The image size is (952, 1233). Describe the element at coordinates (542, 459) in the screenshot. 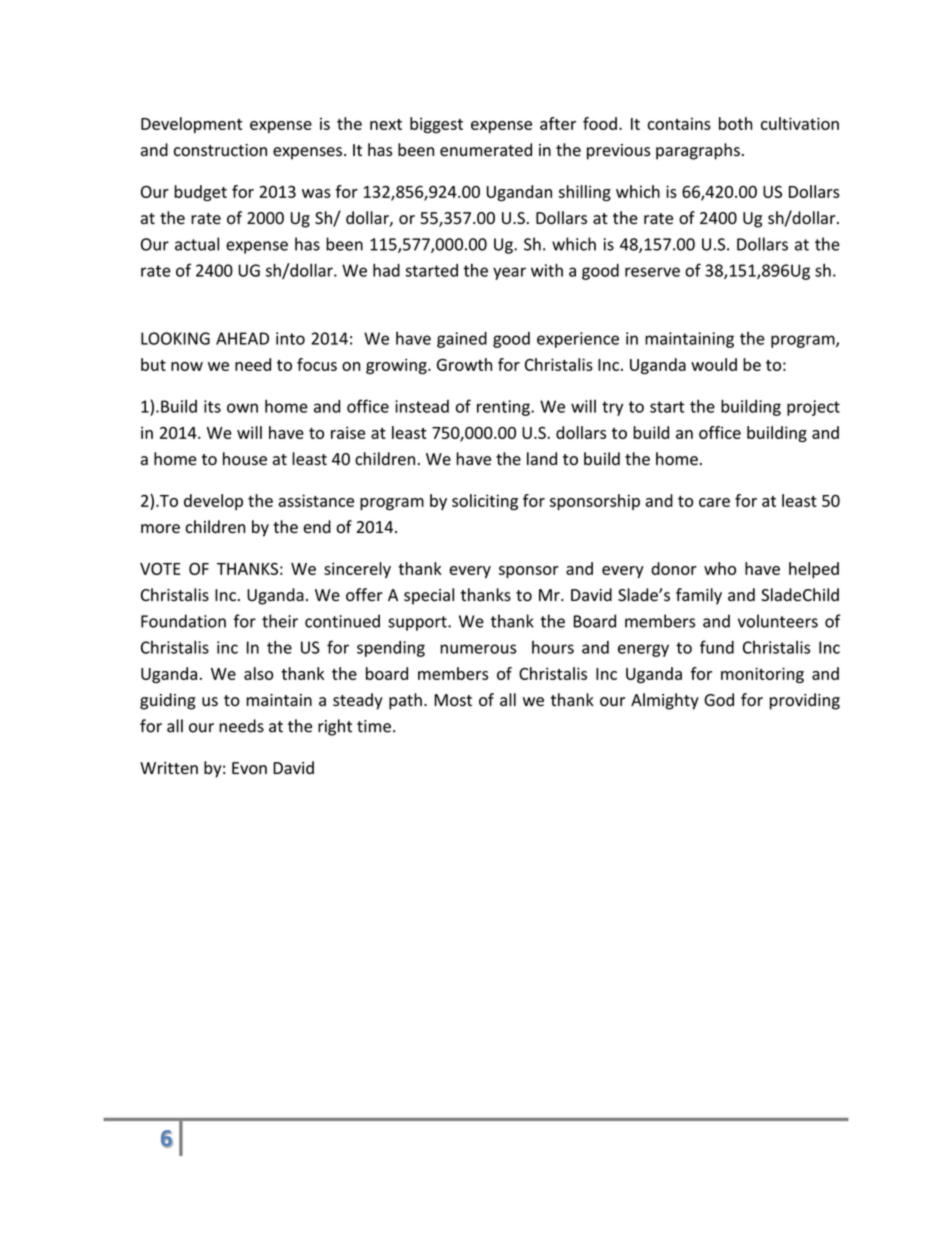

I see `land` at that location.
